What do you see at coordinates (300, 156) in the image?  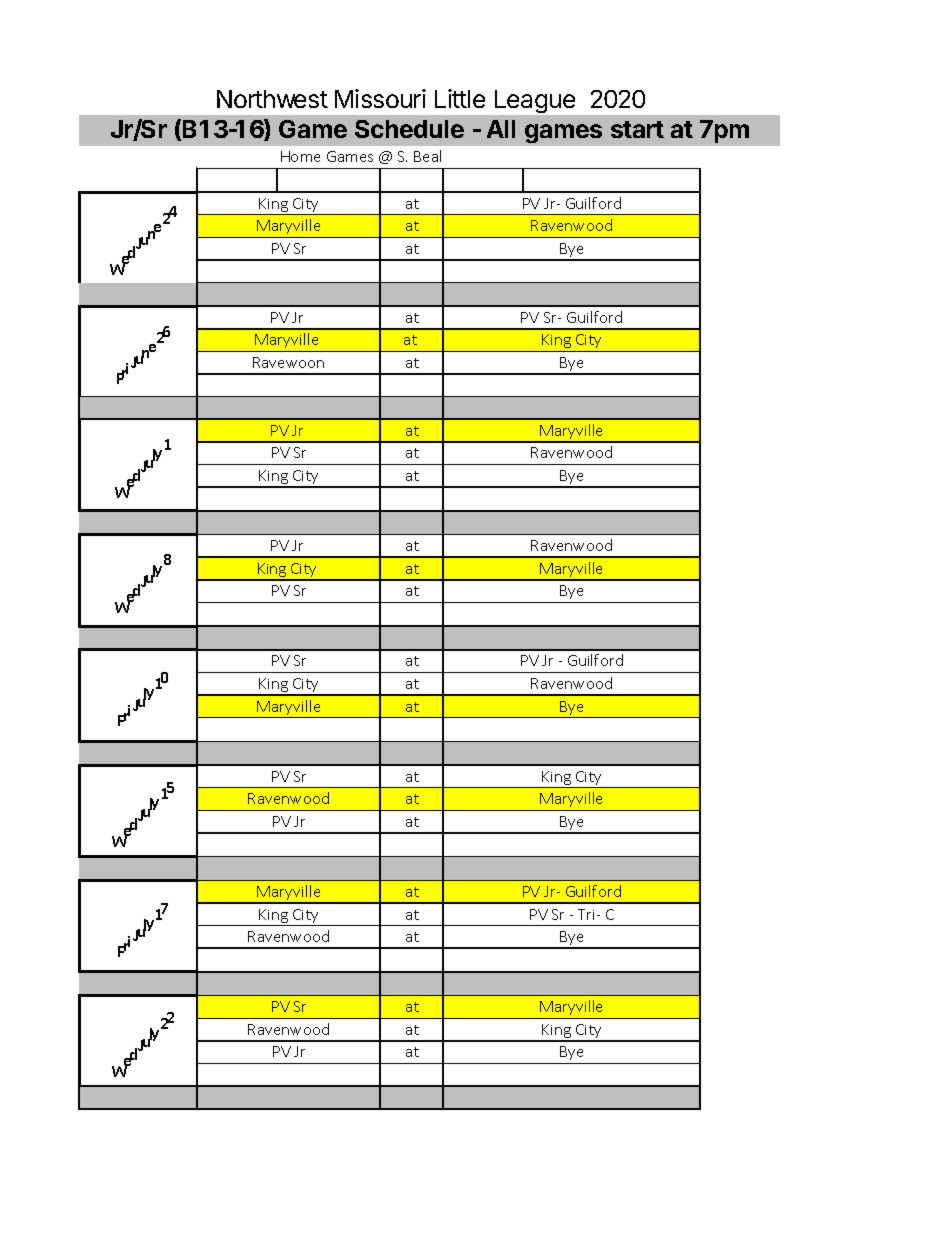 I see `Home` at bounding box center [300, 156].
